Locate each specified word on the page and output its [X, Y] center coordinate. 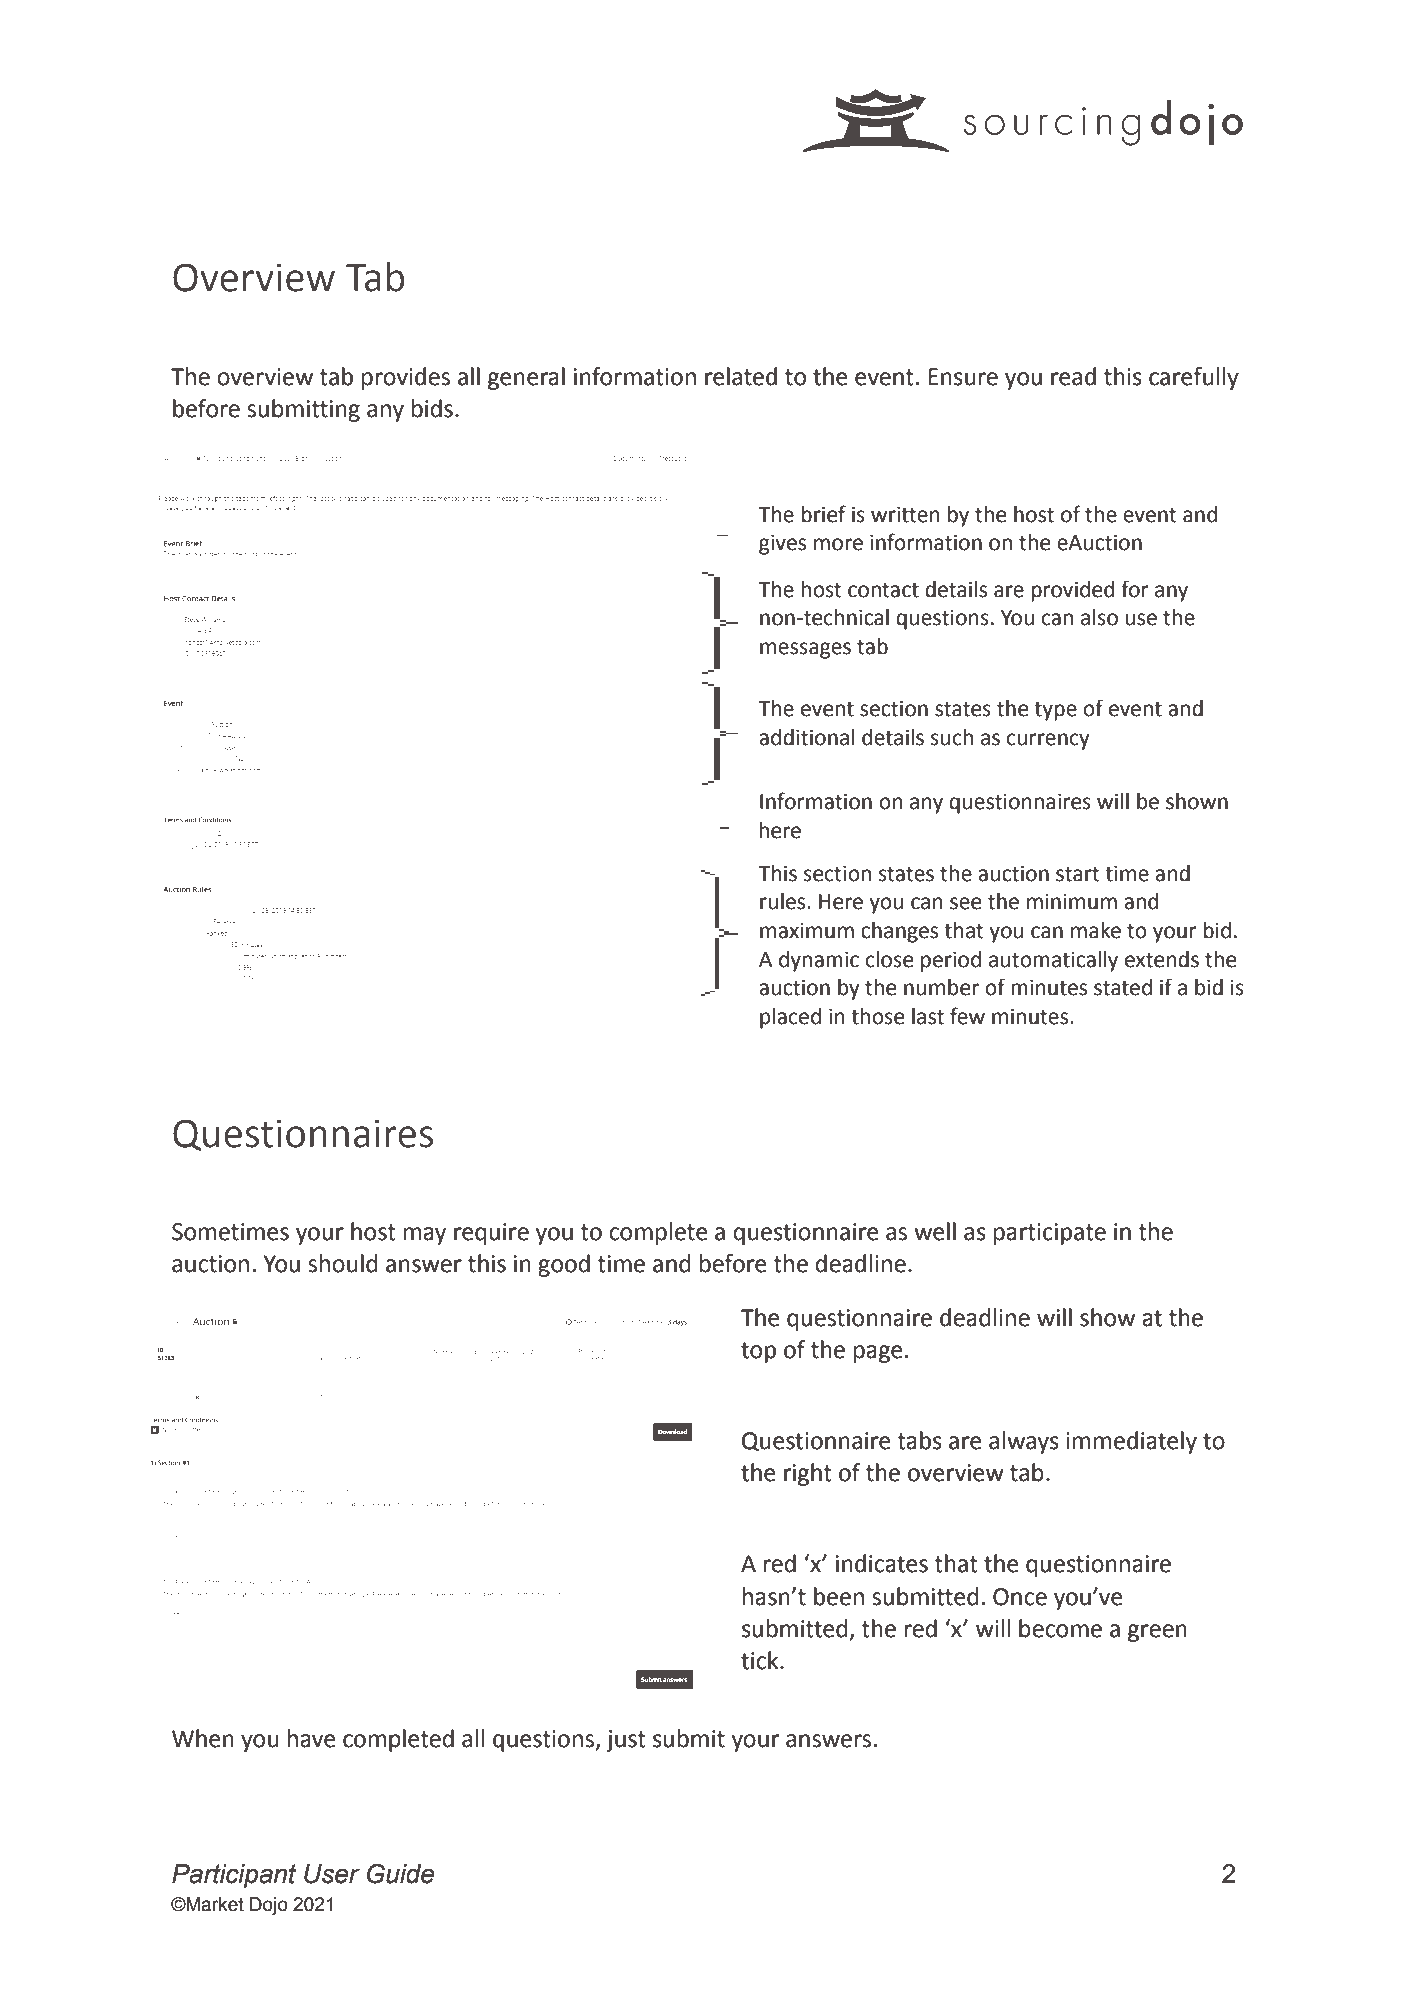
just [626, 1741]
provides [406, 378]
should [343, 1263]
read [1073, 376]
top [758, 1352]
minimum [1072, 901]
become [1060, 1628]
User [332, 1874]
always [1024, 1442]
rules [784, 901]
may [425, 1236]
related [741, 376]
